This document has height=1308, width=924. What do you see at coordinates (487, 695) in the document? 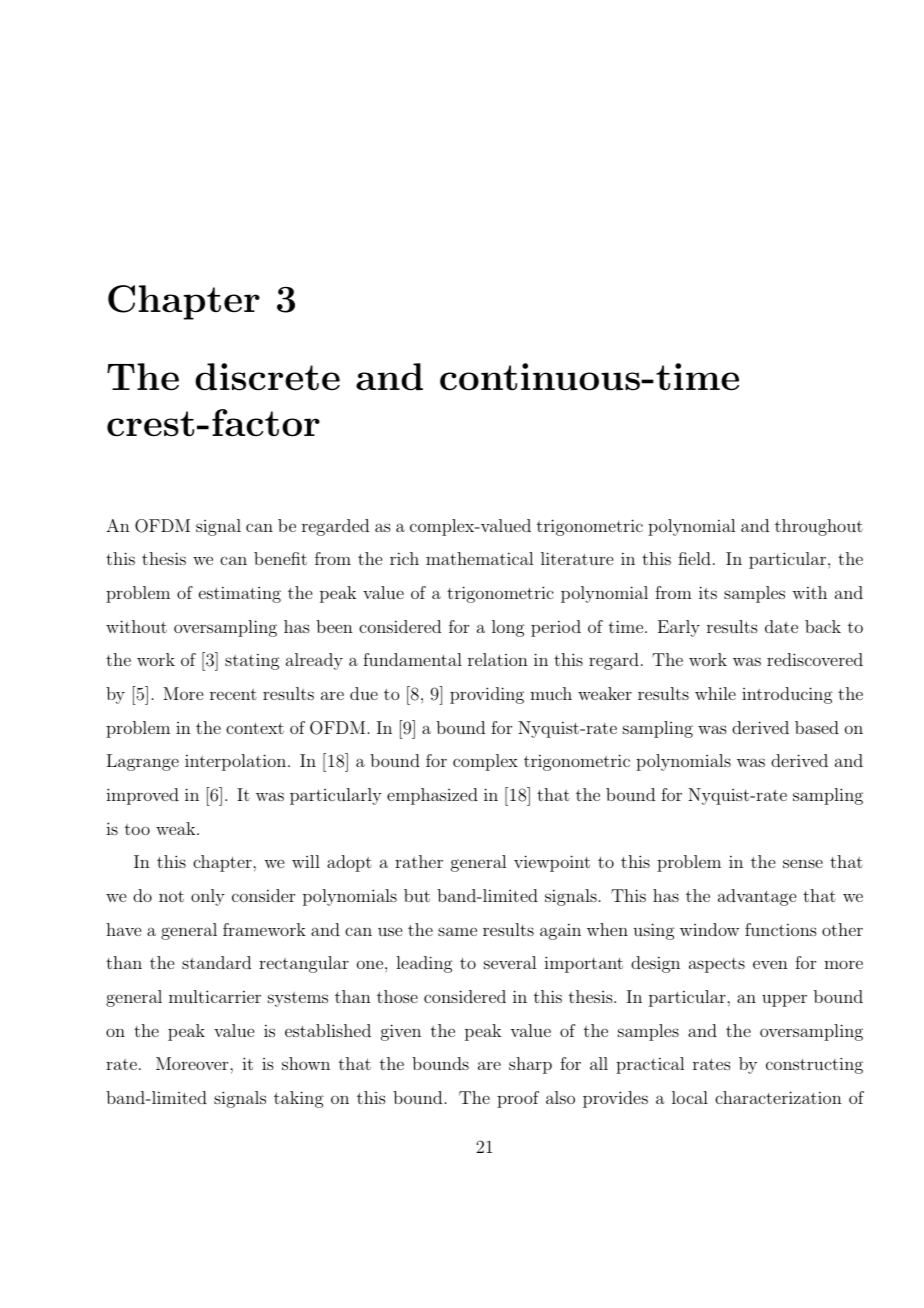
I see `providing` at bounding box center [487, 695].
